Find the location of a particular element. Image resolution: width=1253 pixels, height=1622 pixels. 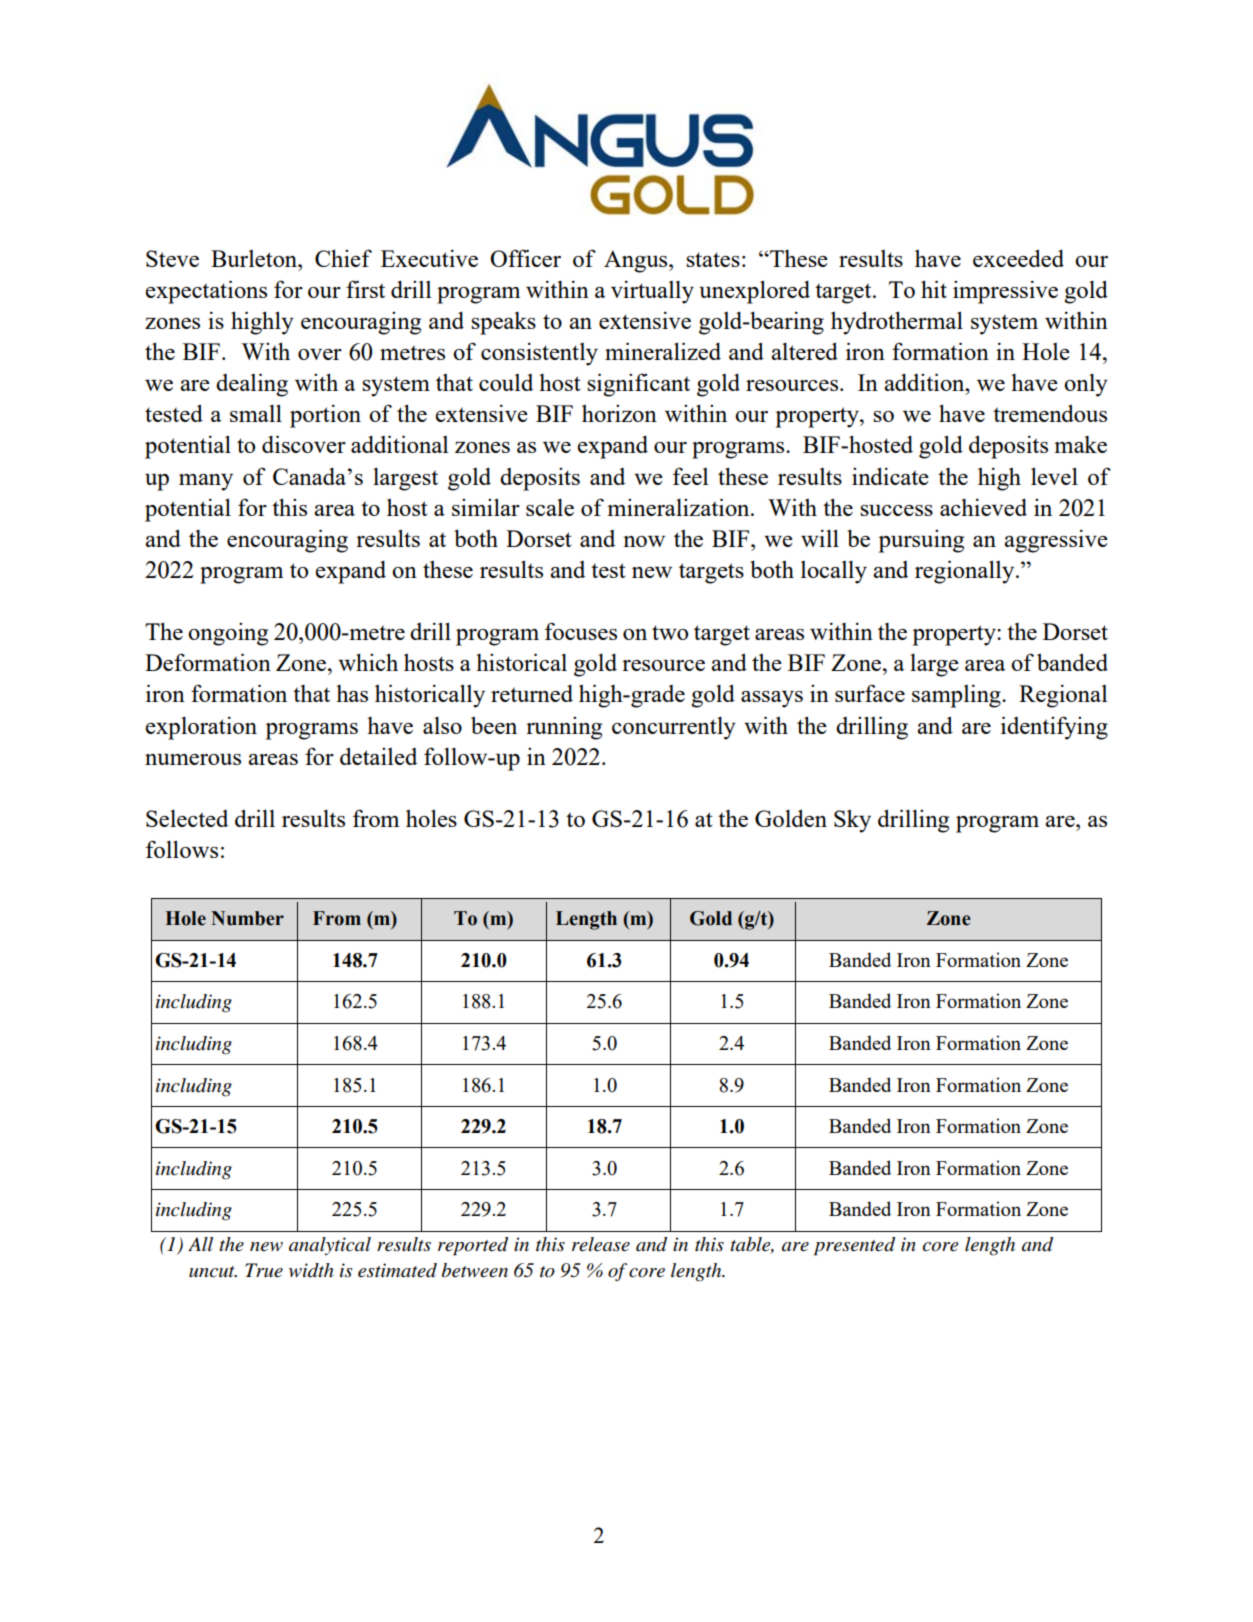

analytical is located at coordinates (330, 1246).
